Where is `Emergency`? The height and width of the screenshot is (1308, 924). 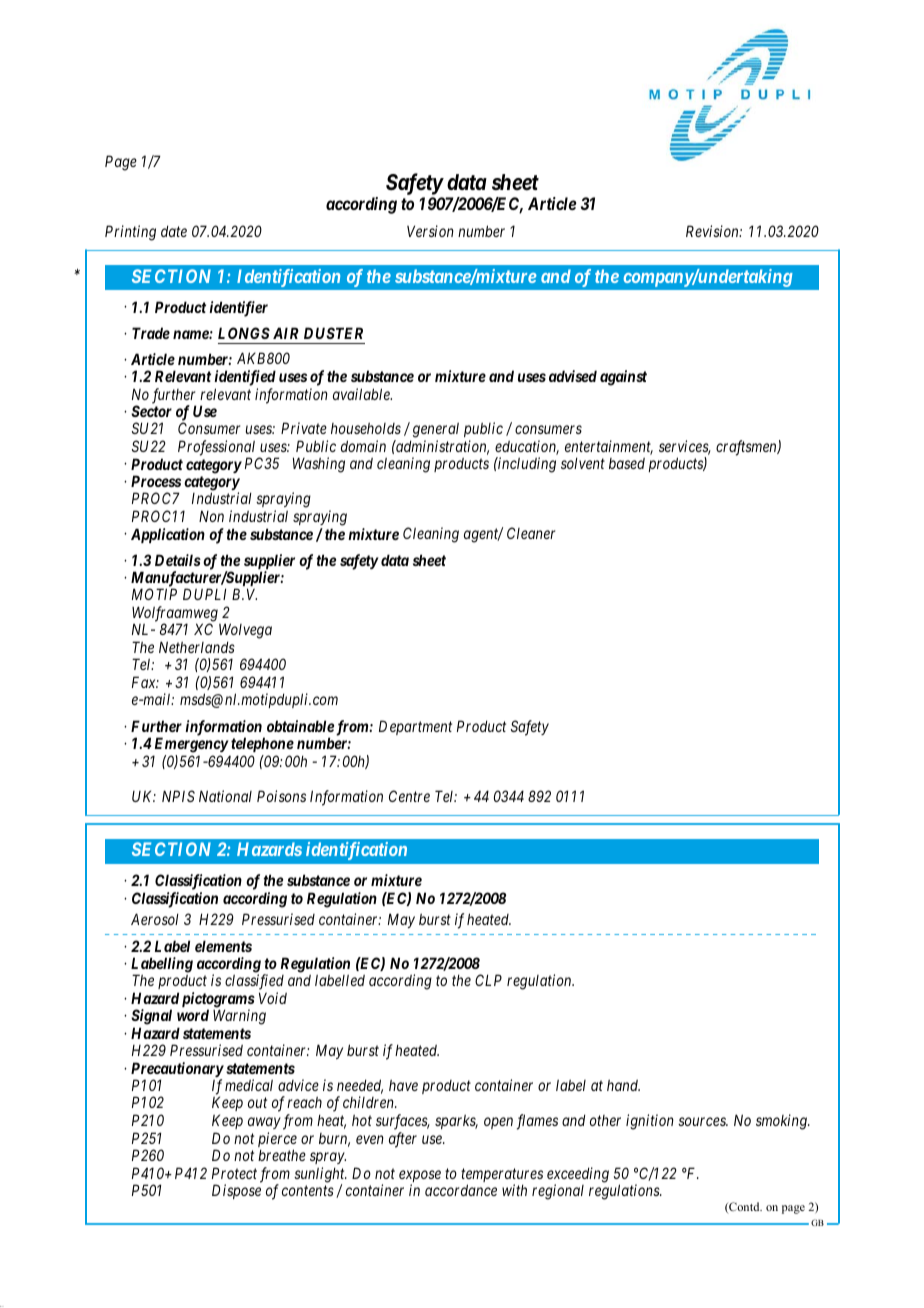
Emergency is located at coordinates (191, 746).
